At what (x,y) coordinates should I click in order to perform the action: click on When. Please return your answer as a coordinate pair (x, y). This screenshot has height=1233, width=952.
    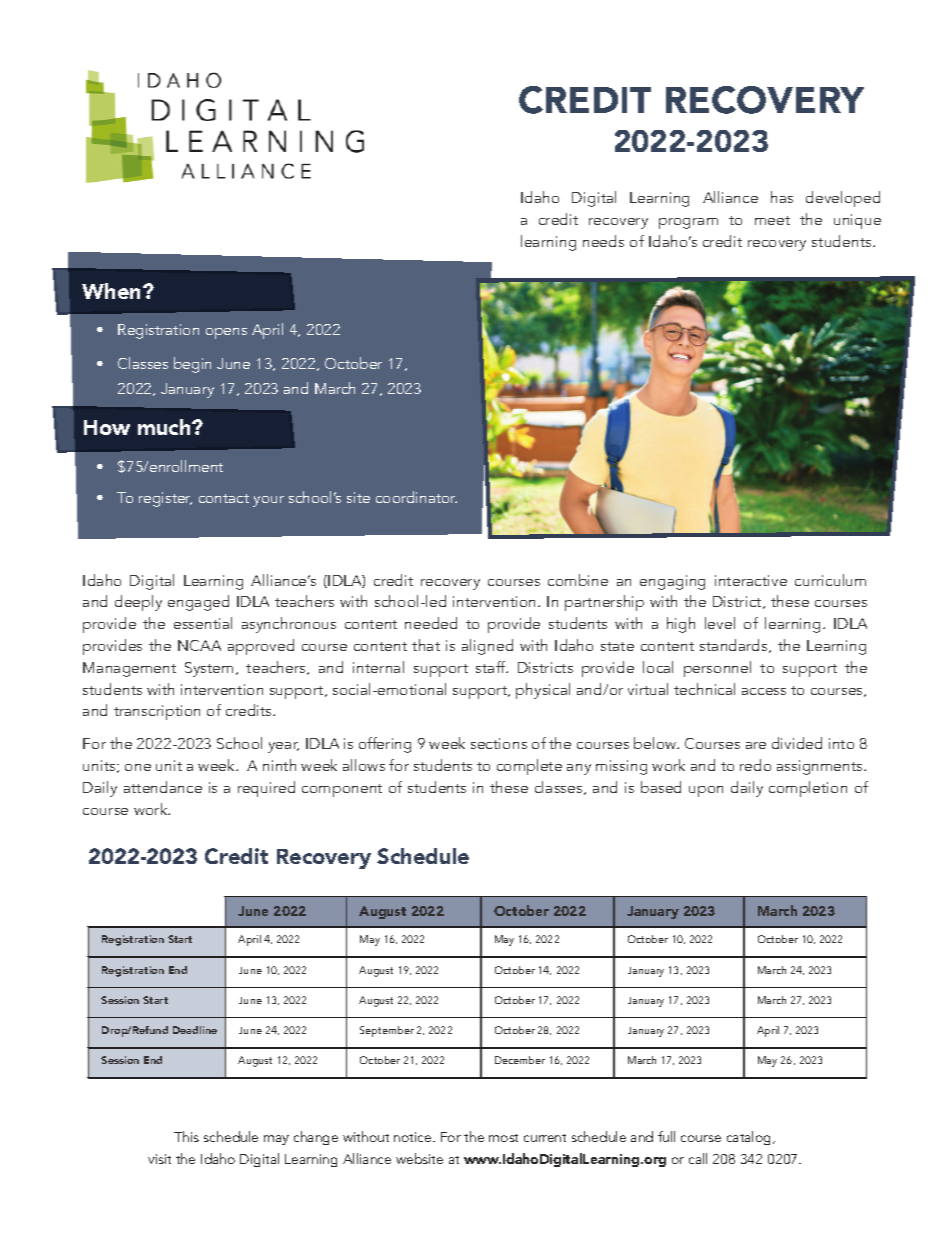
    Looking at the image, I should click on (111, 291).
